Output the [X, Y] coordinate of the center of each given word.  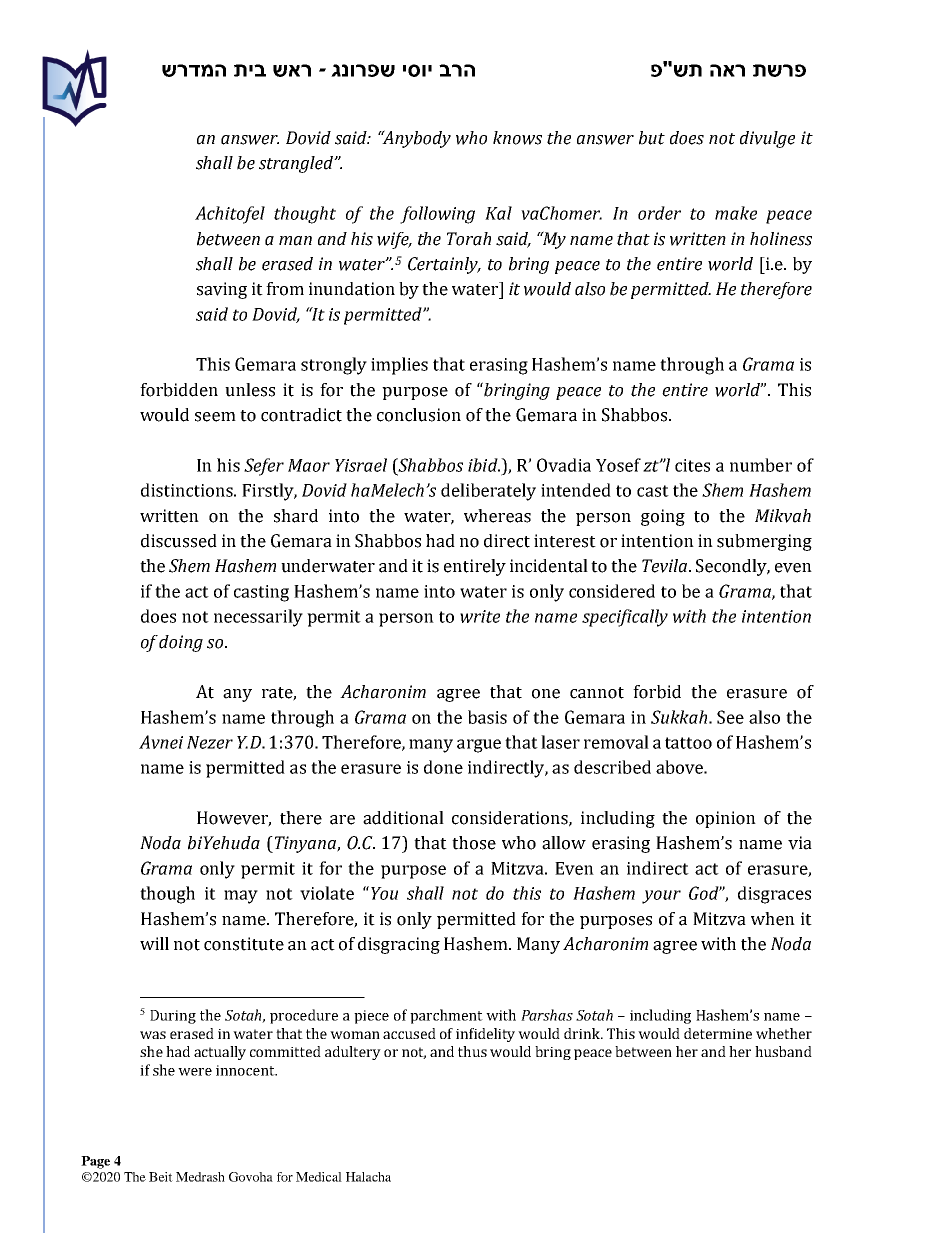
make [736, 213]
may [241, 897]
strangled [297, 164]
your [661, 897]
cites [692, 465]
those [474, 843]
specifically [625, 618]
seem [215, 417]
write [480, 616]
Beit [161, 1177]
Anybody [415, 139]
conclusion [419, 415]
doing [181, 643]
